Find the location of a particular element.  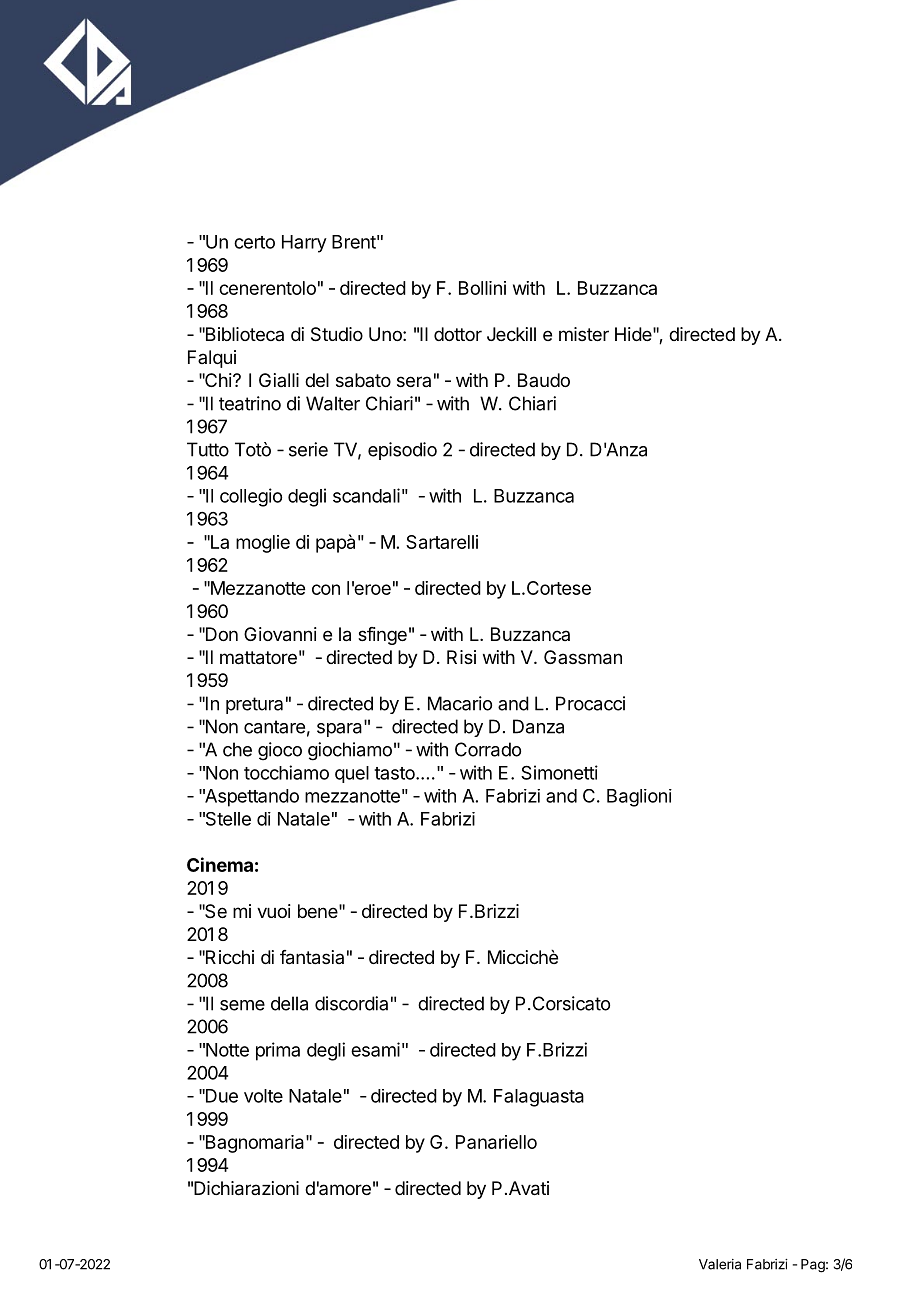

Valeria is located at coordinates (720, 1264).
